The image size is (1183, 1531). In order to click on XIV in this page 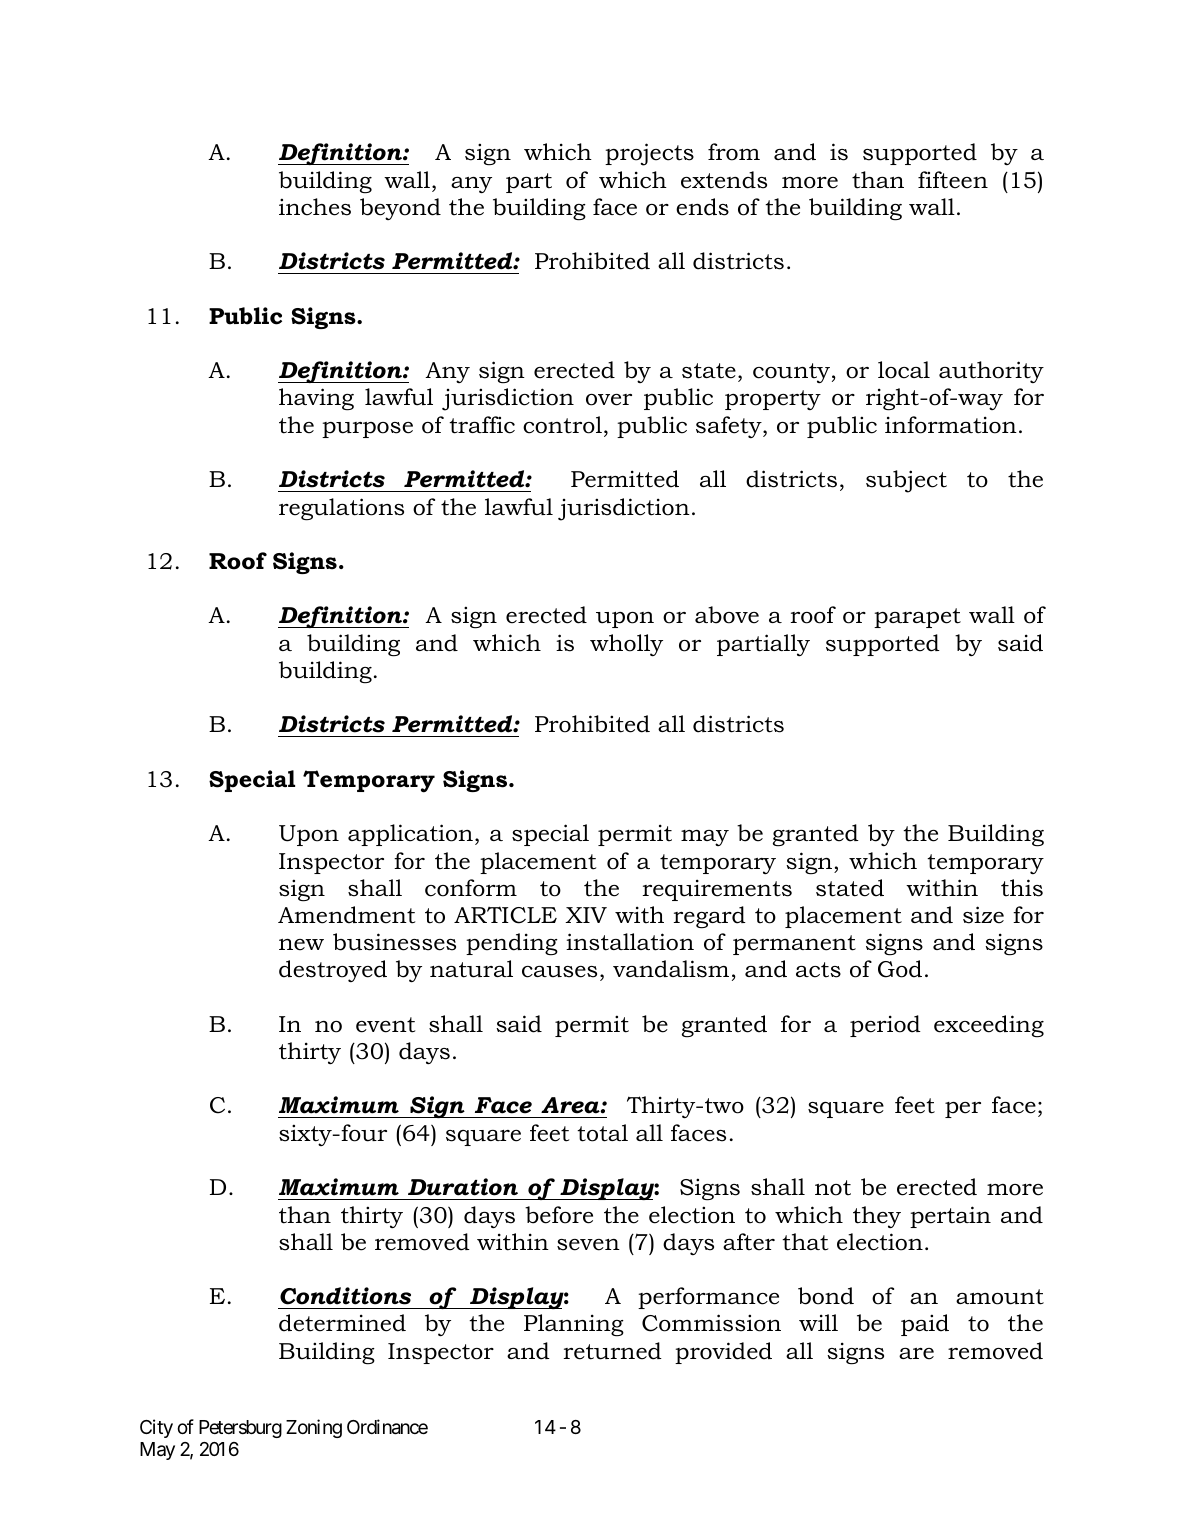, I will do `click(586, 915)`.
